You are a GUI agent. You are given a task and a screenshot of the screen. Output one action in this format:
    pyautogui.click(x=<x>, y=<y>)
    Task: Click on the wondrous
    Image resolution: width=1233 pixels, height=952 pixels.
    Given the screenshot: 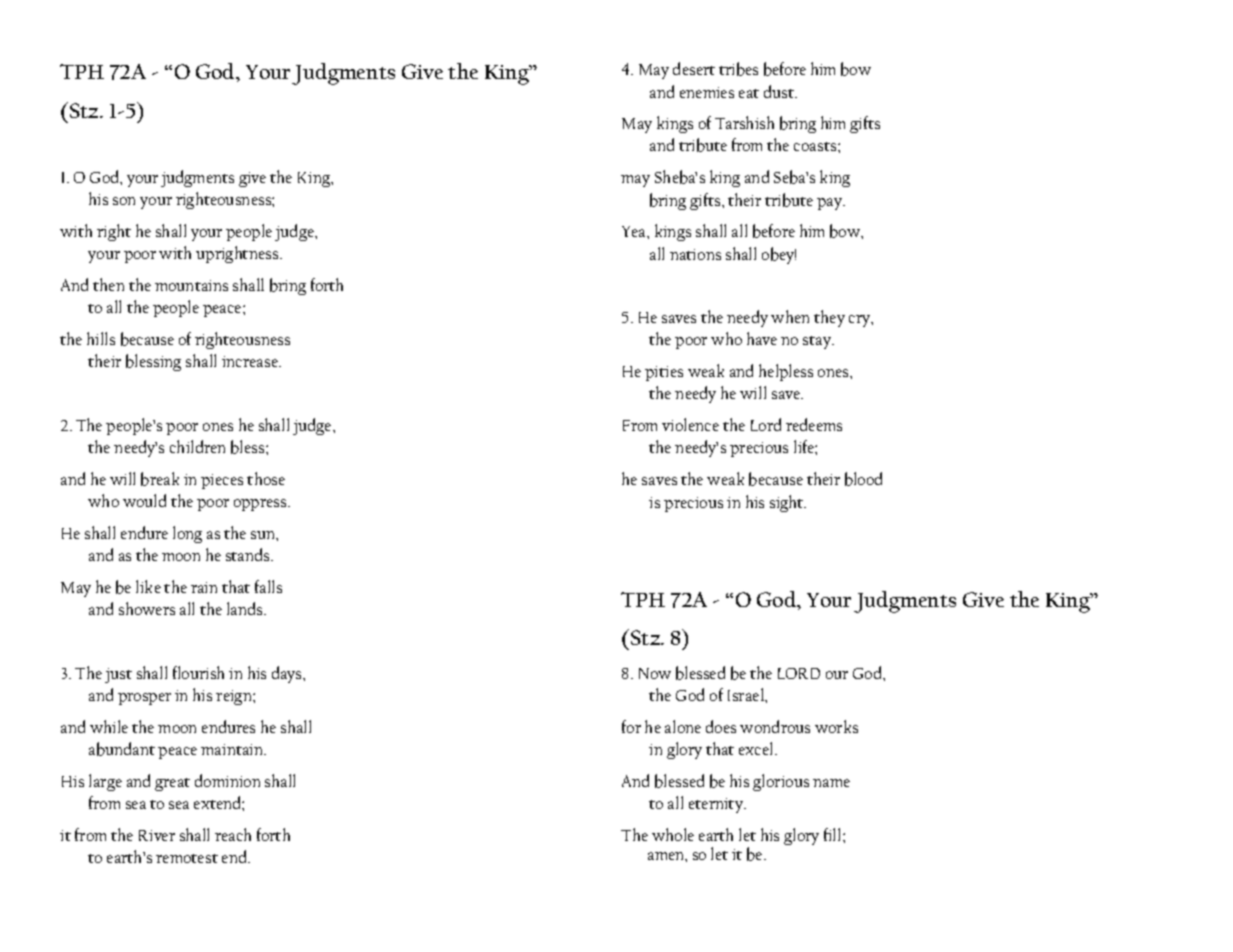 What is the action you would take?
    pyautogui.click(x=775, y=726)
